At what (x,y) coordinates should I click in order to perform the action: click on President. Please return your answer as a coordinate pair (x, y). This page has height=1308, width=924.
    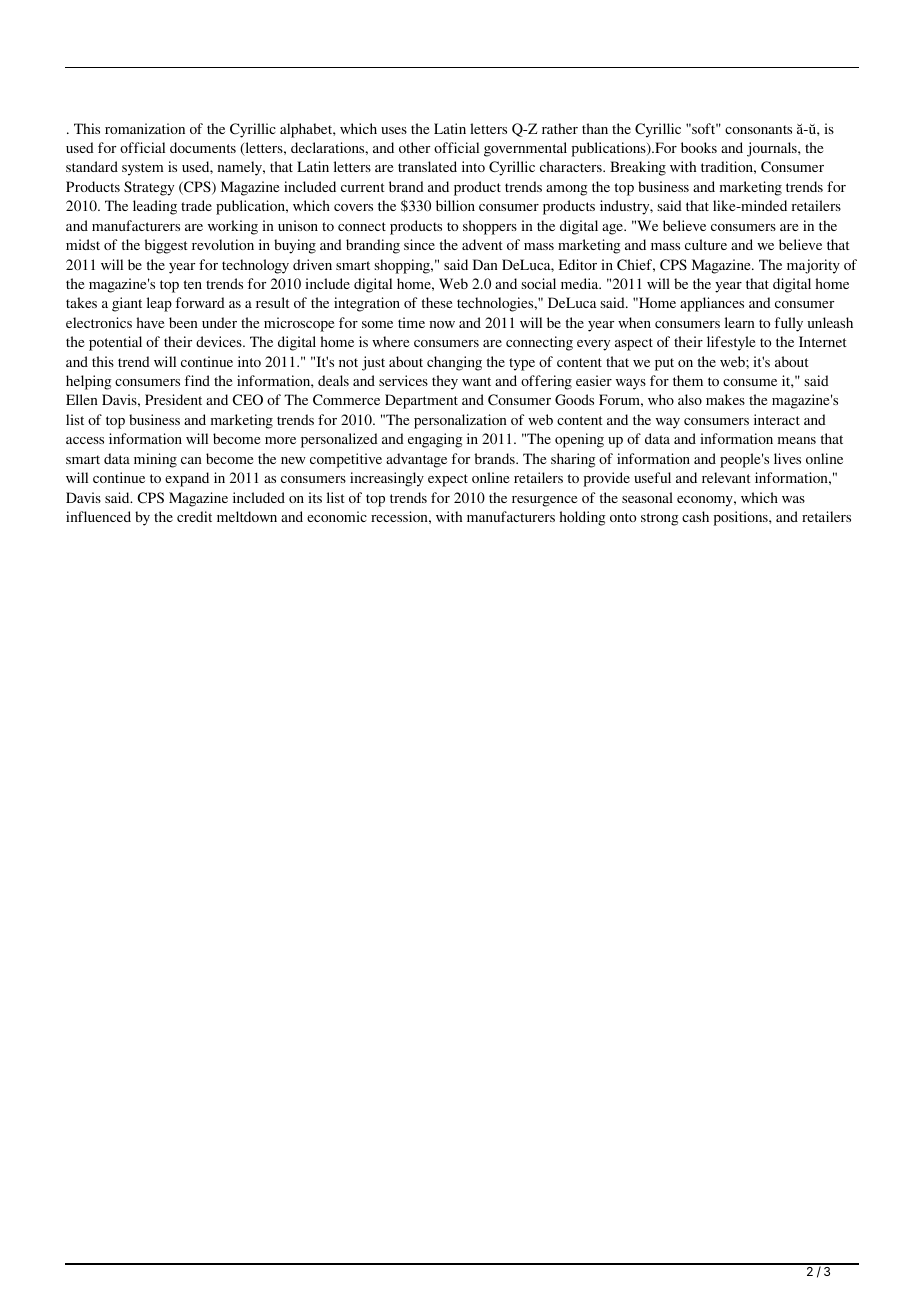
    Looking at the image, I should click on (173, 399).
